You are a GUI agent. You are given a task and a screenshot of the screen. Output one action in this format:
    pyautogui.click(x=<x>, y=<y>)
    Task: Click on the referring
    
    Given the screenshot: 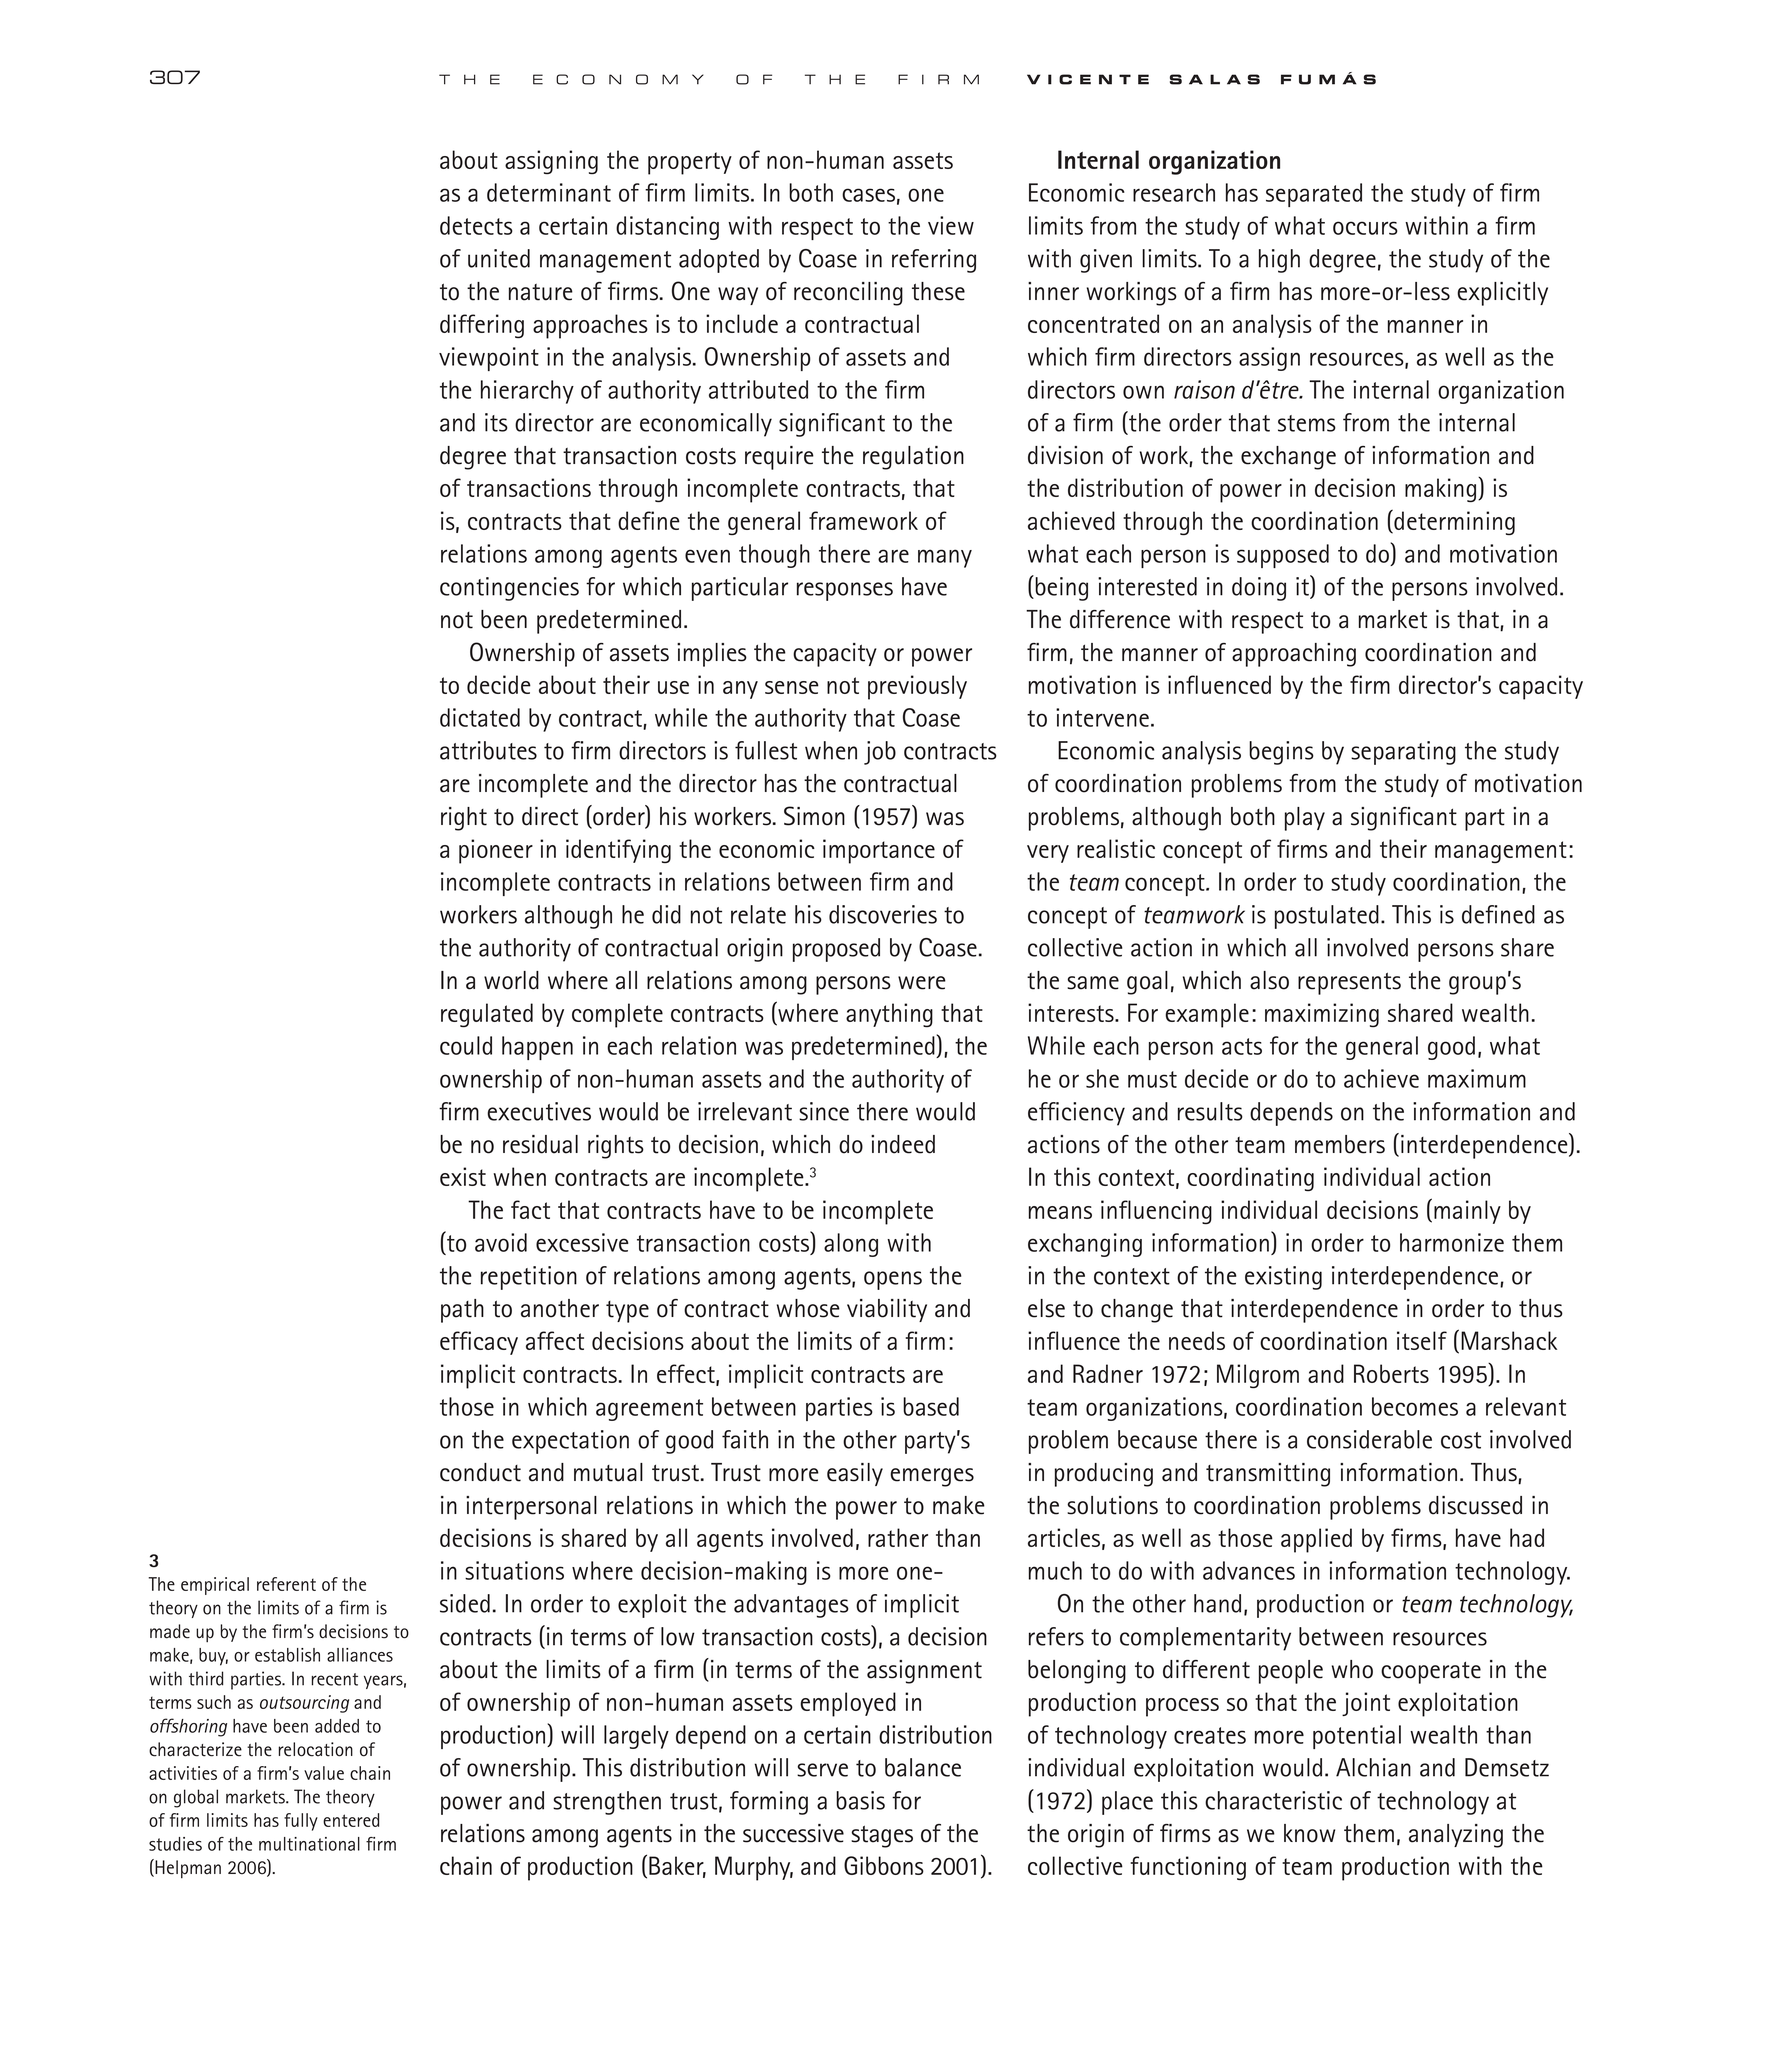 What is the action you would take?
    pyautogui.click(x=934, y=261)
